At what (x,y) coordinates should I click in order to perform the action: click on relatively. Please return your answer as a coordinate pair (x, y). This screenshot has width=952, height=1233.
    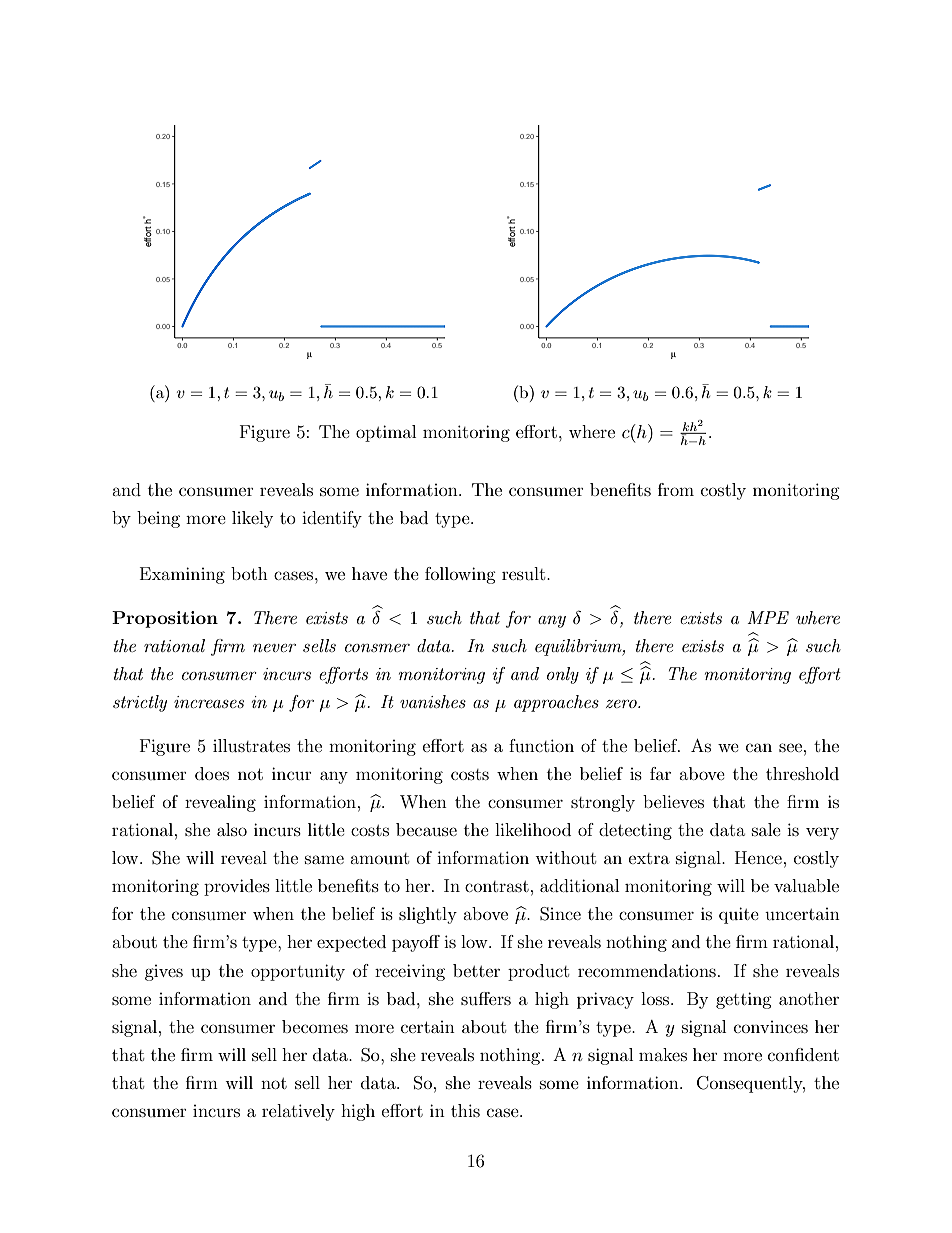
    Looking at the image, I should click on (298, 1112).
